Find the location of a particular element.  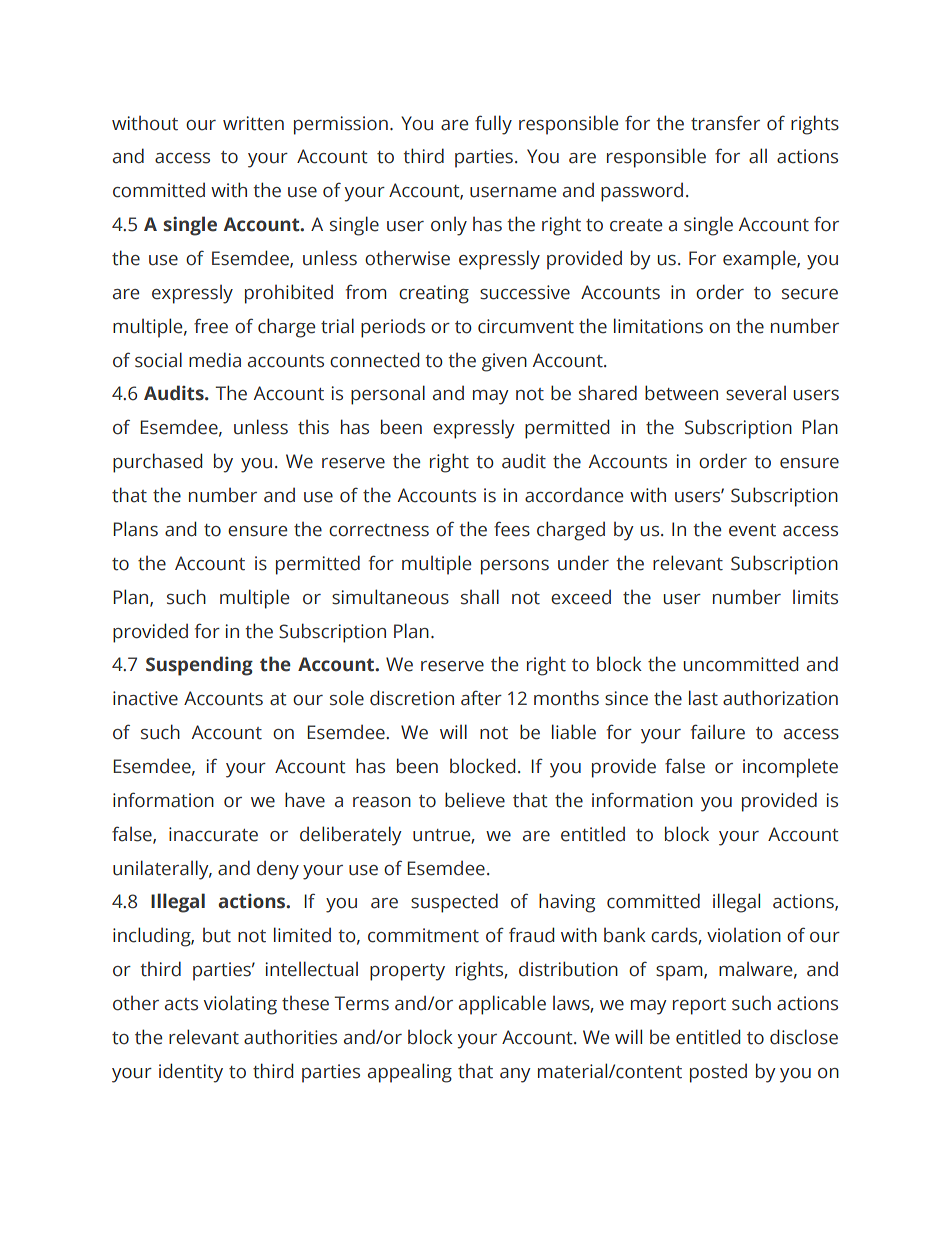

given is located at coordinates (504, 362).
